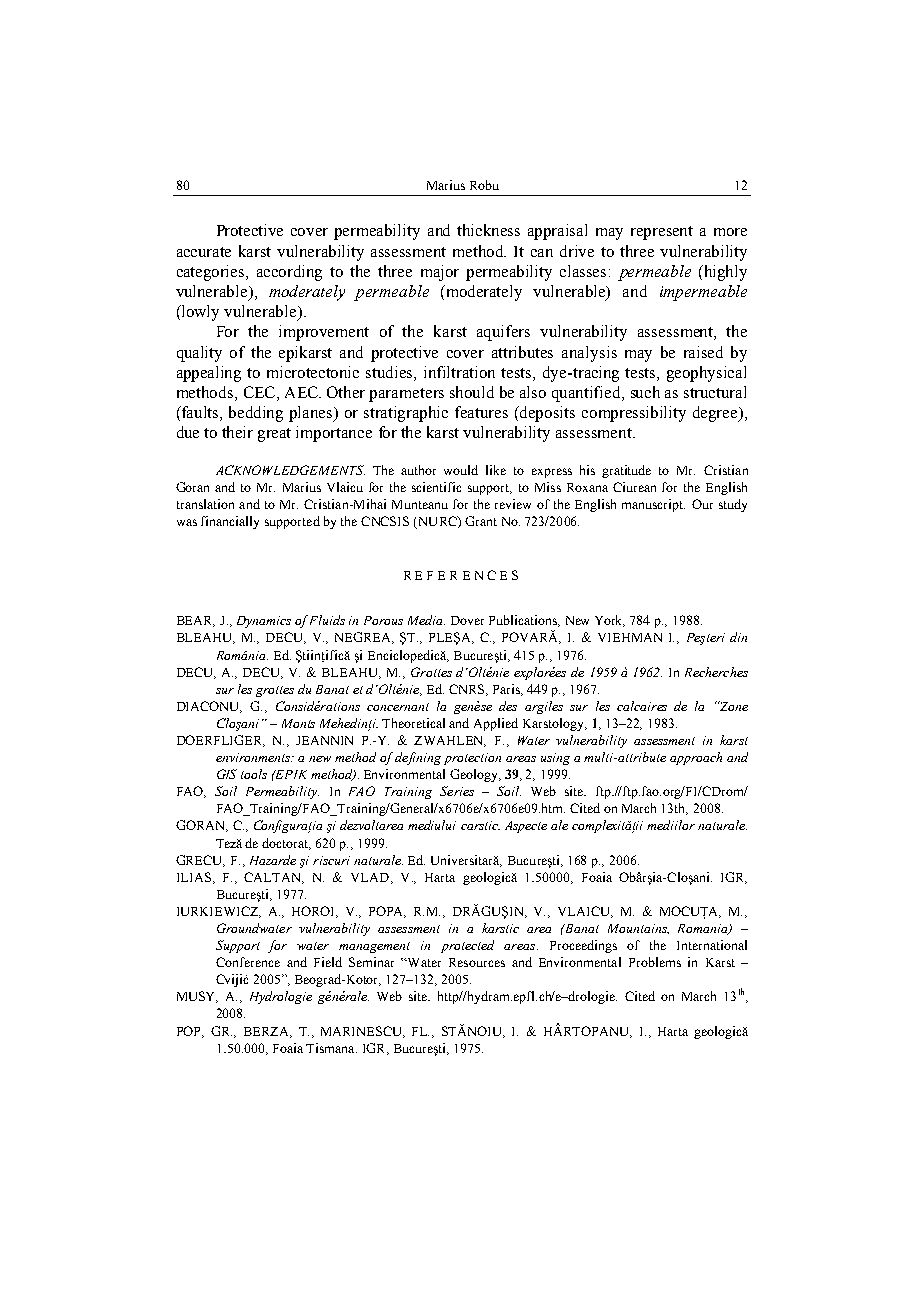  Describe the element at coordinates (461, 470) in the document. I see `would` at that location.
